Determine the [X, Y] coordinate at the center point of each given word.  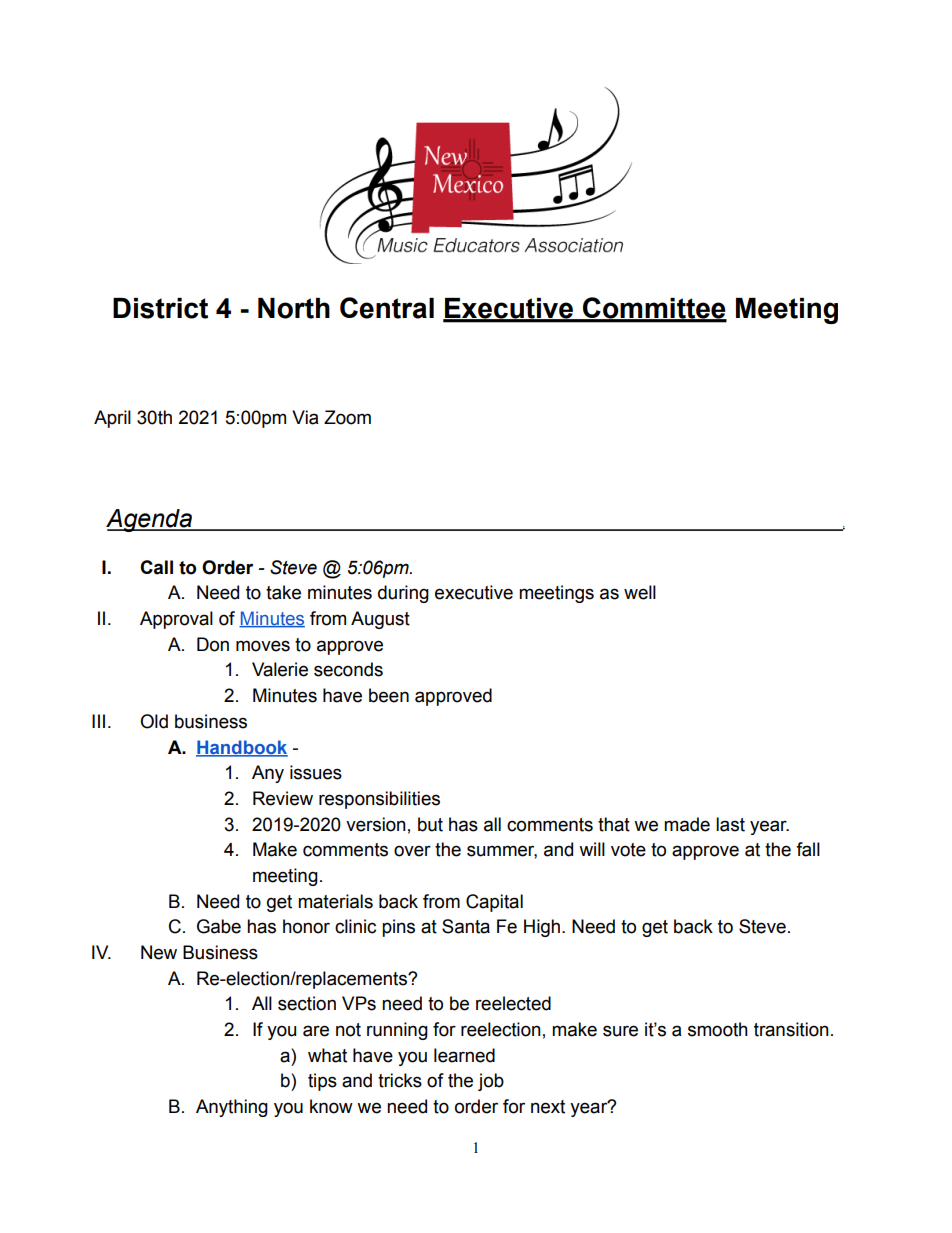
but [430, 824]
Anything [232, 1108]
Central [387, 308]
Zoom [347, 417]
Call [156, 567]
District [160, 308]
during [403, 594]
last [730, 824]
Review [283, 798]
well [640, 592]
